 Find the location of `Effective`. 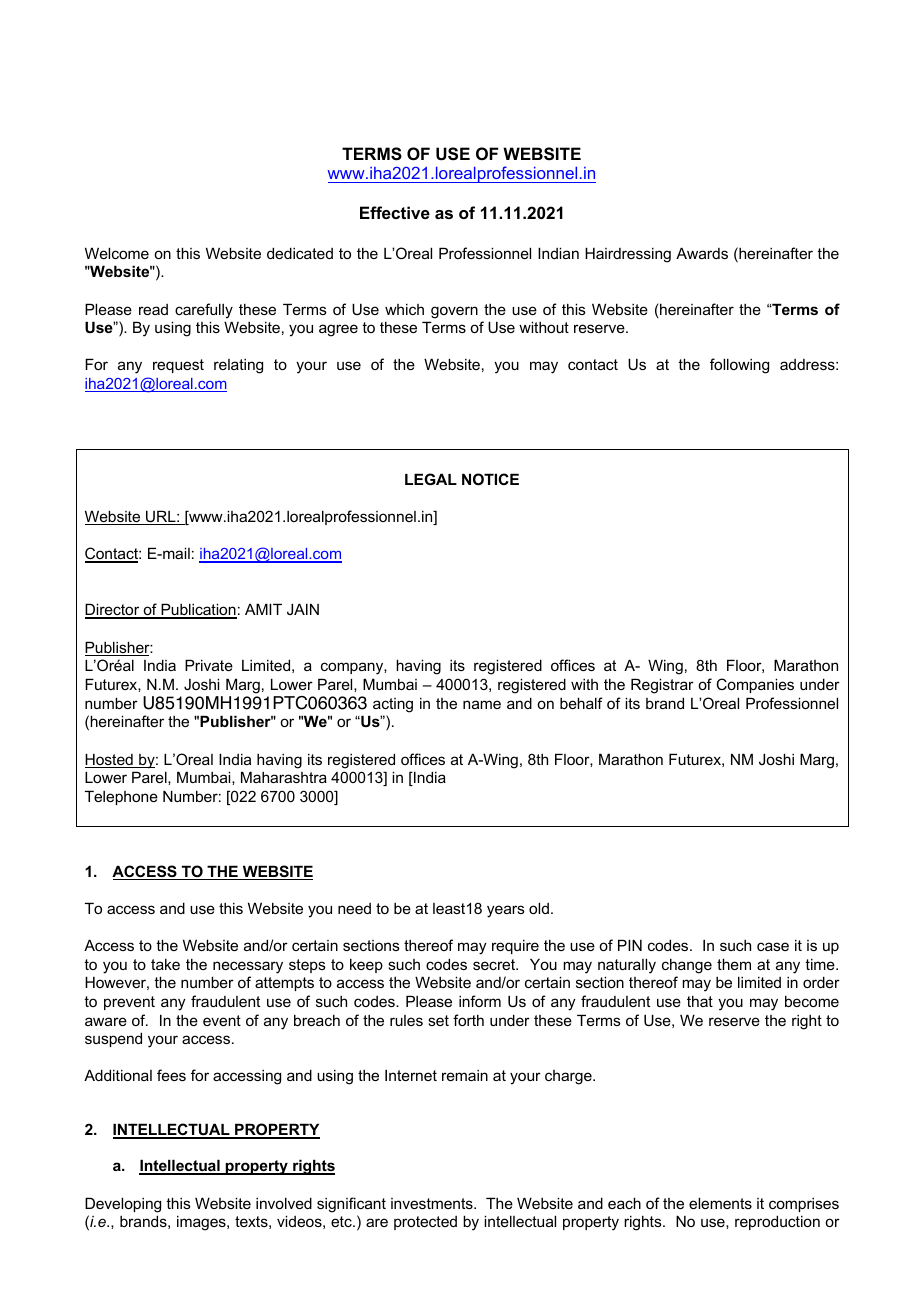

Effective is located at coordinates (395, 212).
